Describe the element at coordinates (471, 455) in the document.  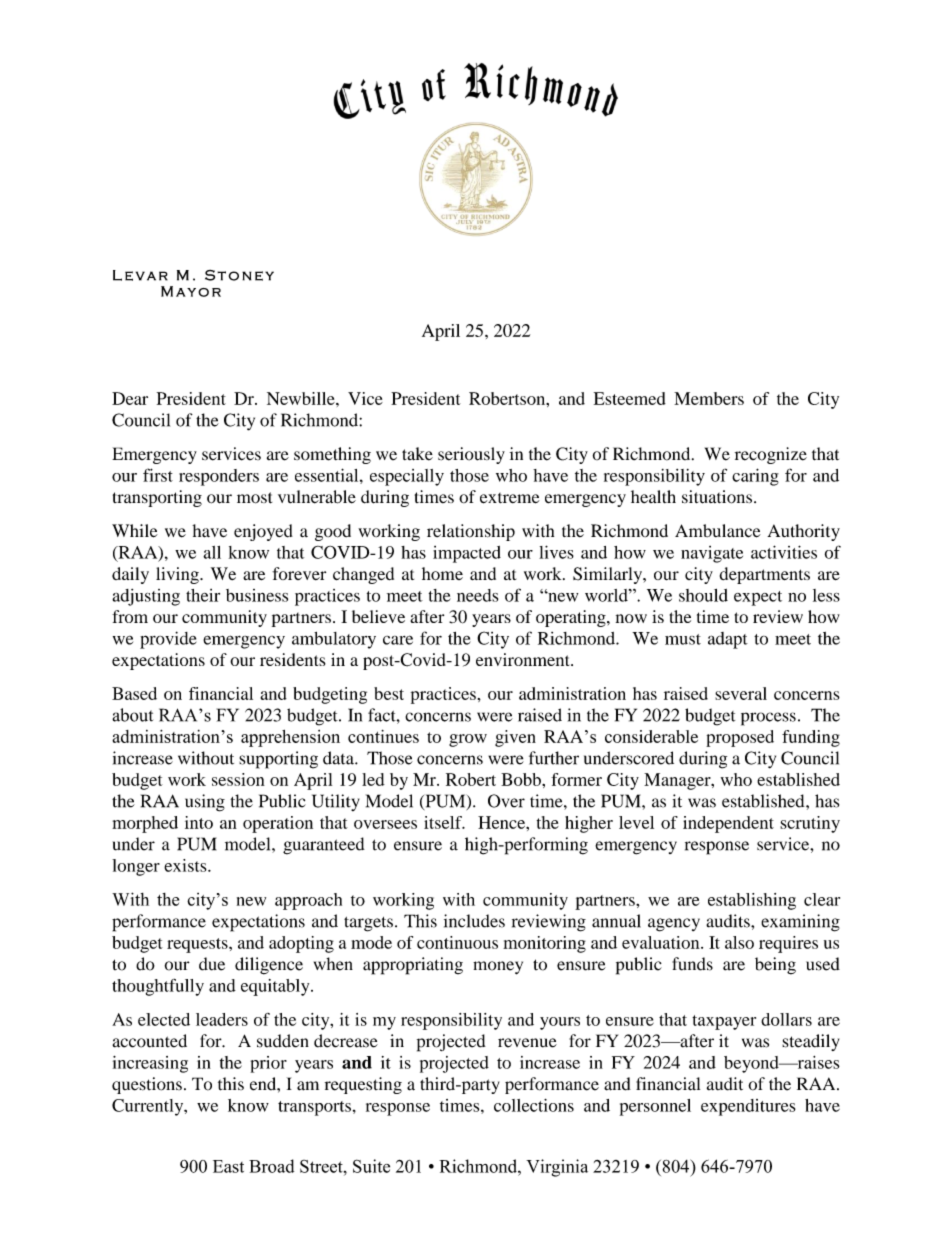
I see `seriously` at that location.
